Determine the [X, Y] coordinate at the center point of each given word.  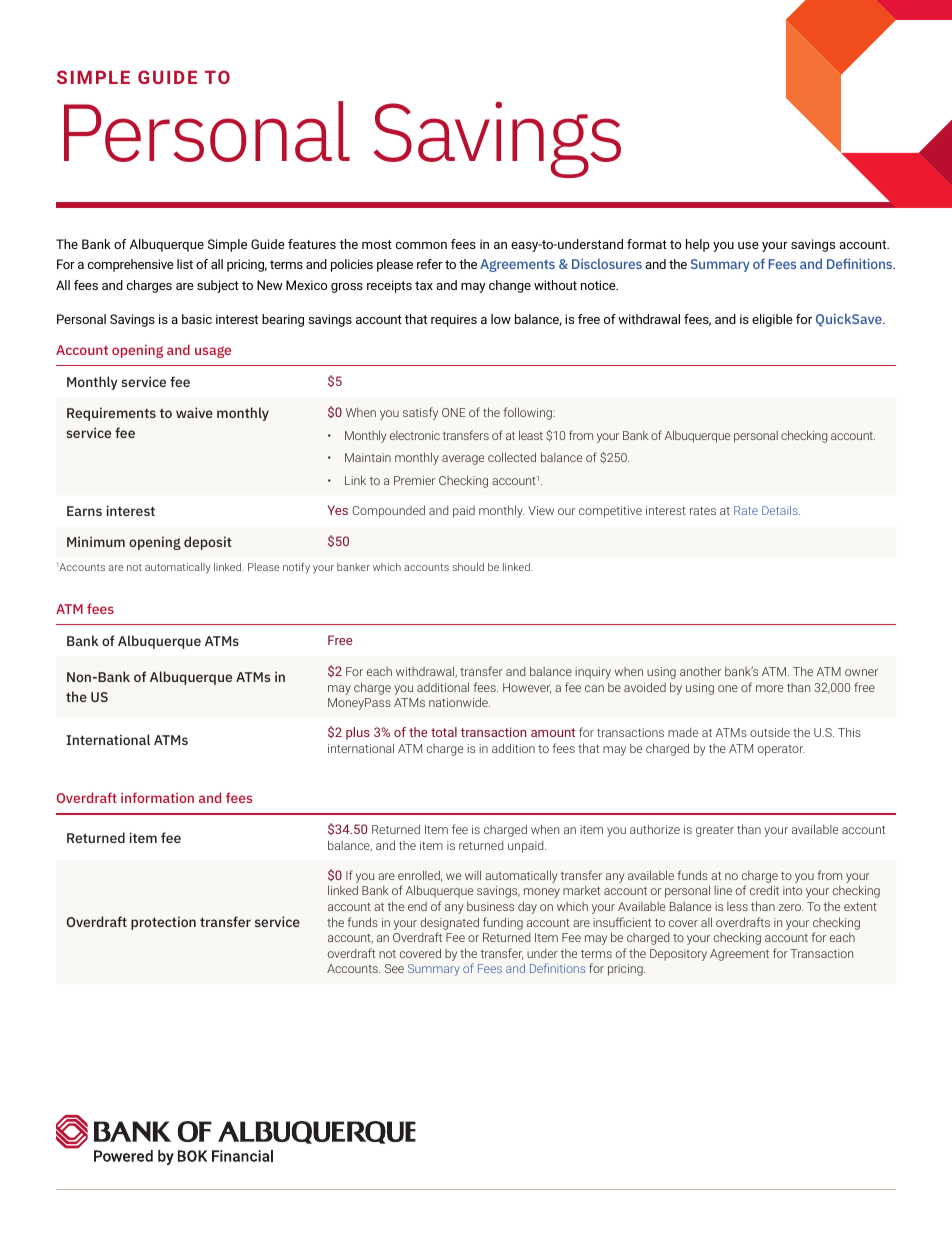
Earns [84, 511]
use [748, 245]
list [185, 264]
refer [430, 264]
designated [449, 923]
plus [358, 733]
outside [770, 732]
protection [163, 923]
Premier [414, 480]
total [444, 732]
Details [781, 510]
